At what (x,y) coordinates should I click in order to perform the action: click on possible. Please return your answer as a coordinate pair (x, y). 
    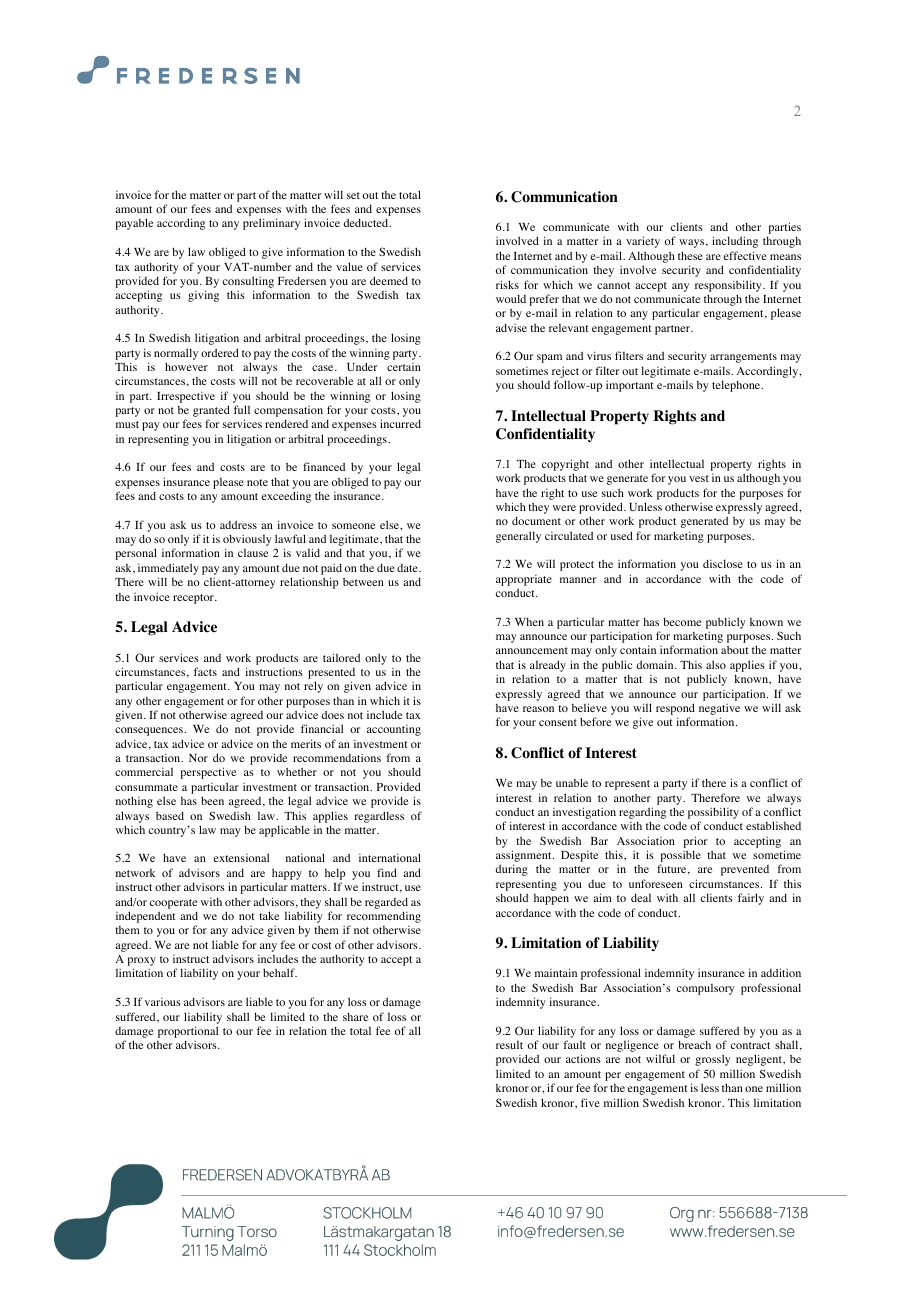
    Looking at the image, I should click on (680, 857).
